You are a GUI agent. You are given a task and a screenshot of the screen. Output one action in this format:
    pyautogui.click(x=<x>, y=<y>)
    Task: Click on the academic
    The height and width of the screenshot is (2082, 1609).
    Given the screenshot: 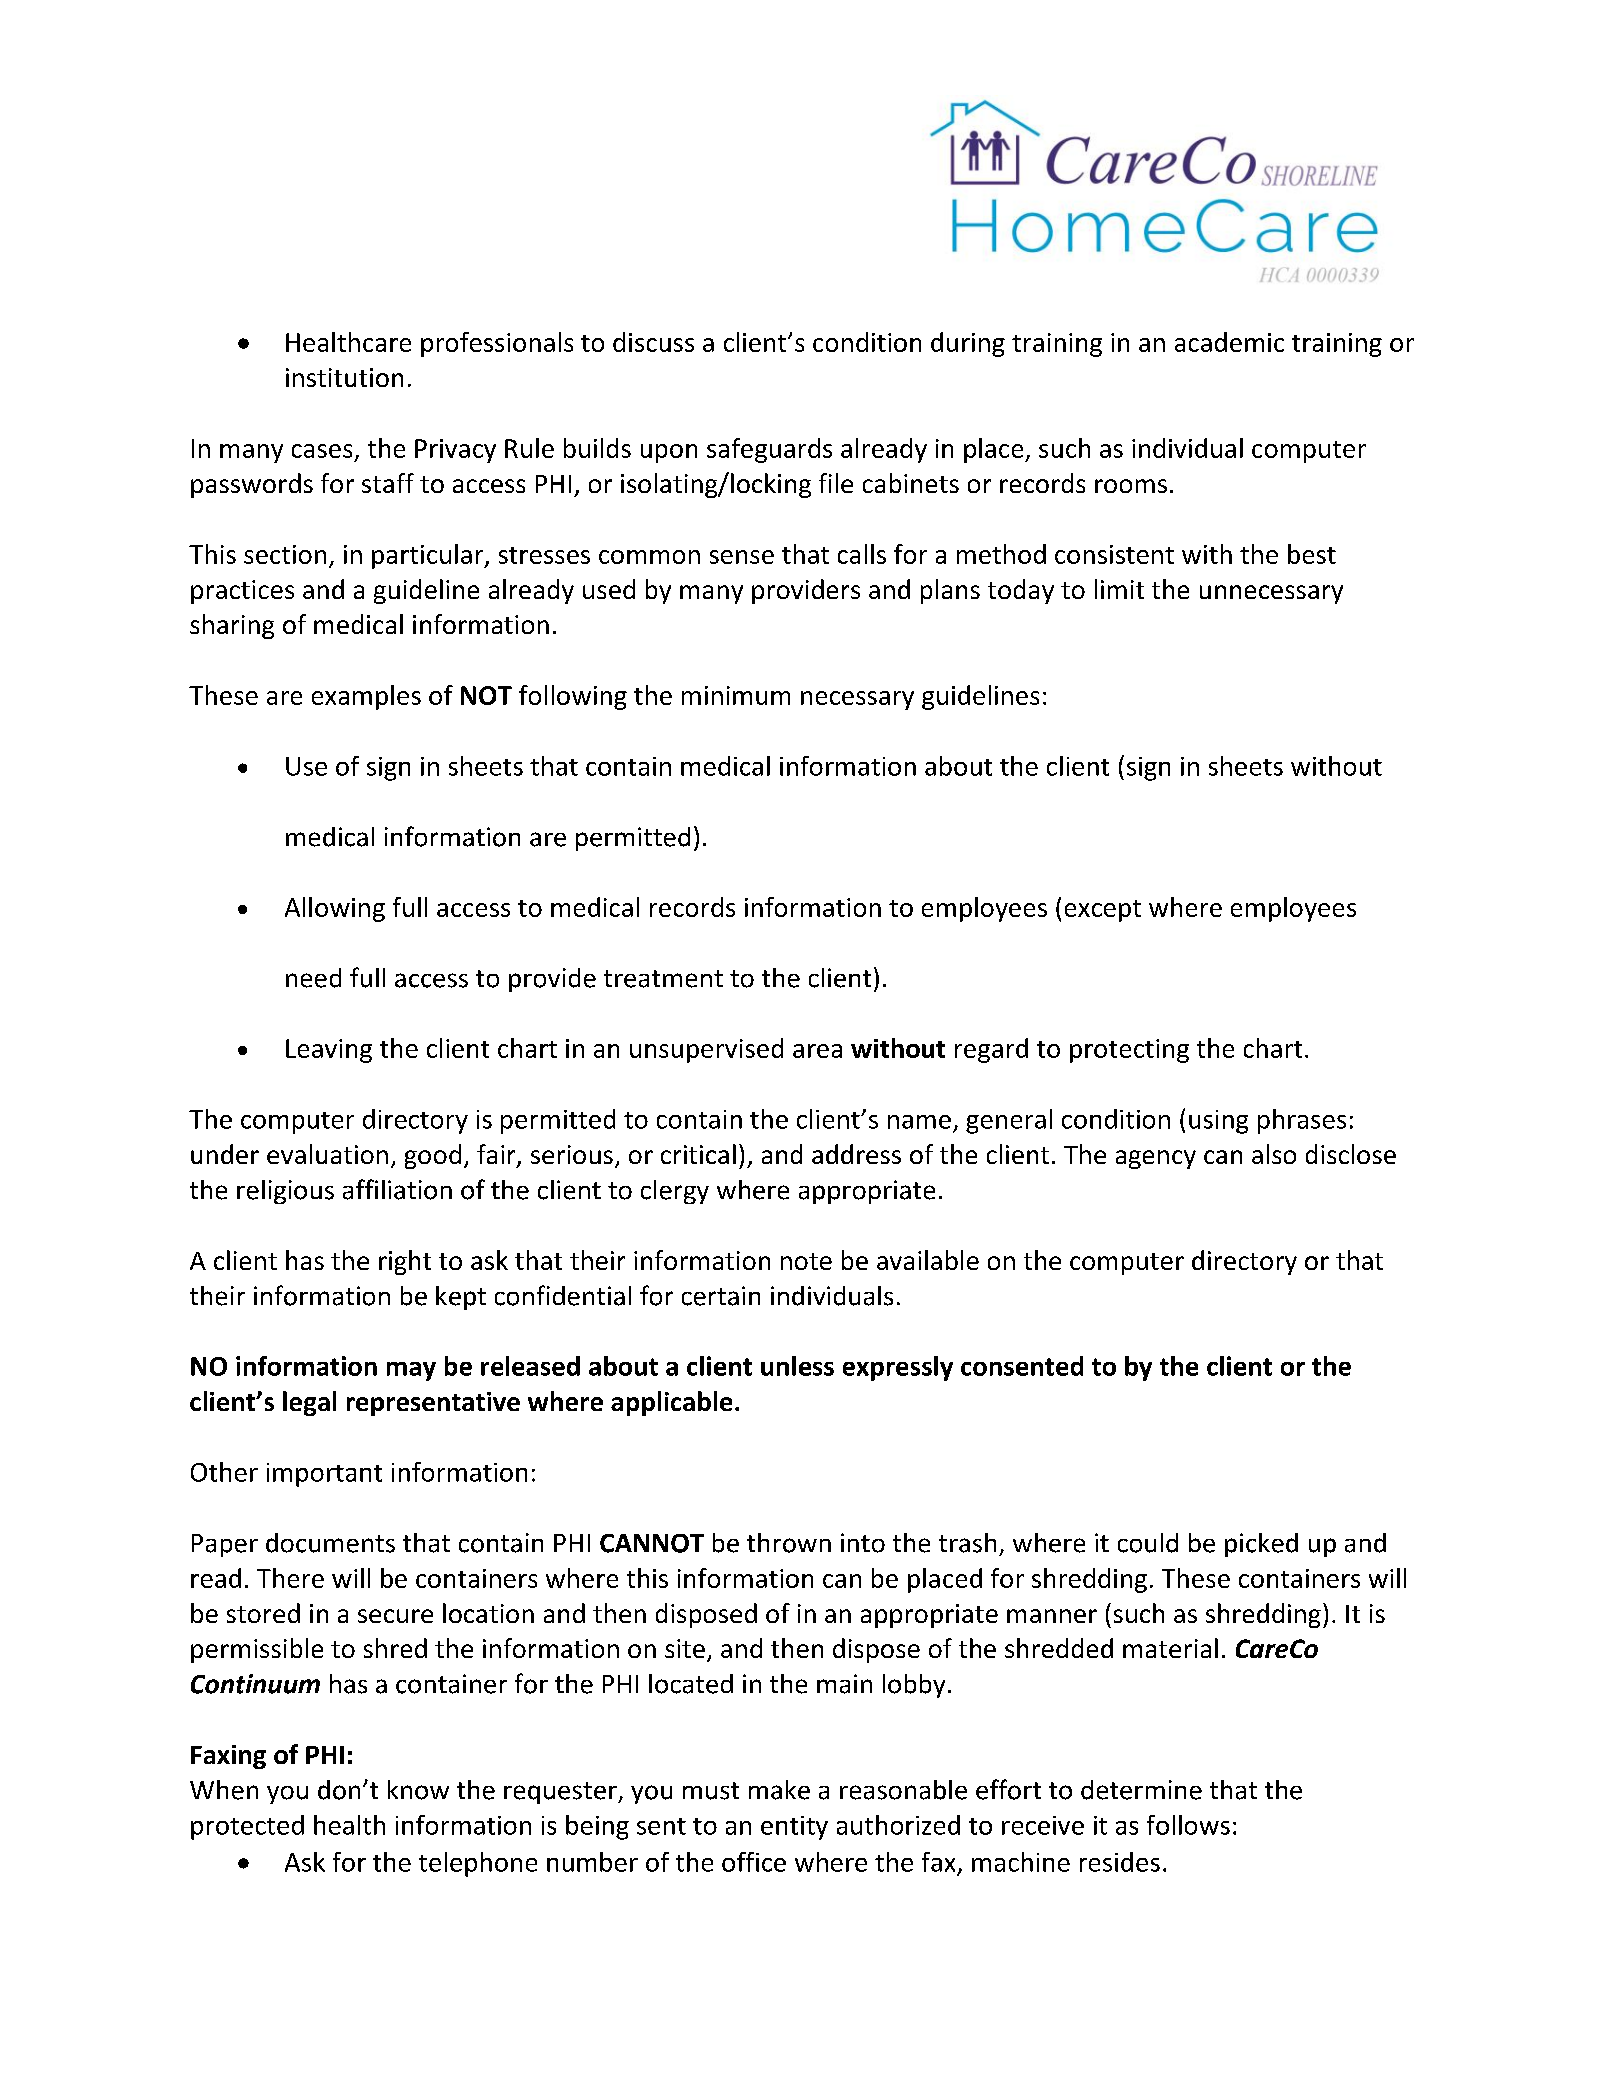 What is the action you would take?
    pyautogui.click(x=1229, y=342)
